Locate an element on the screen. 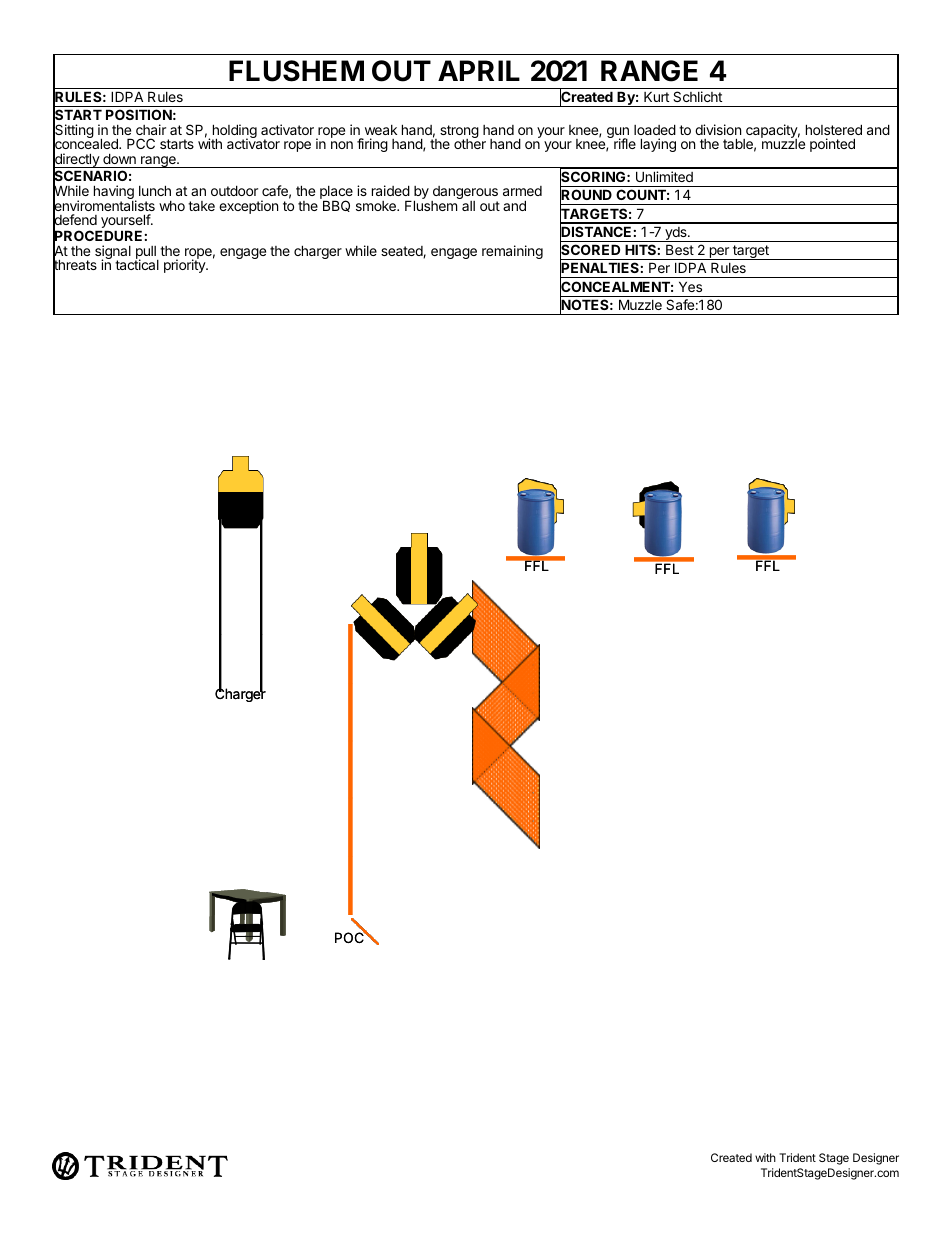 This screenshot has height=1233, width=952. firing is located at coordinates (372, 145).
